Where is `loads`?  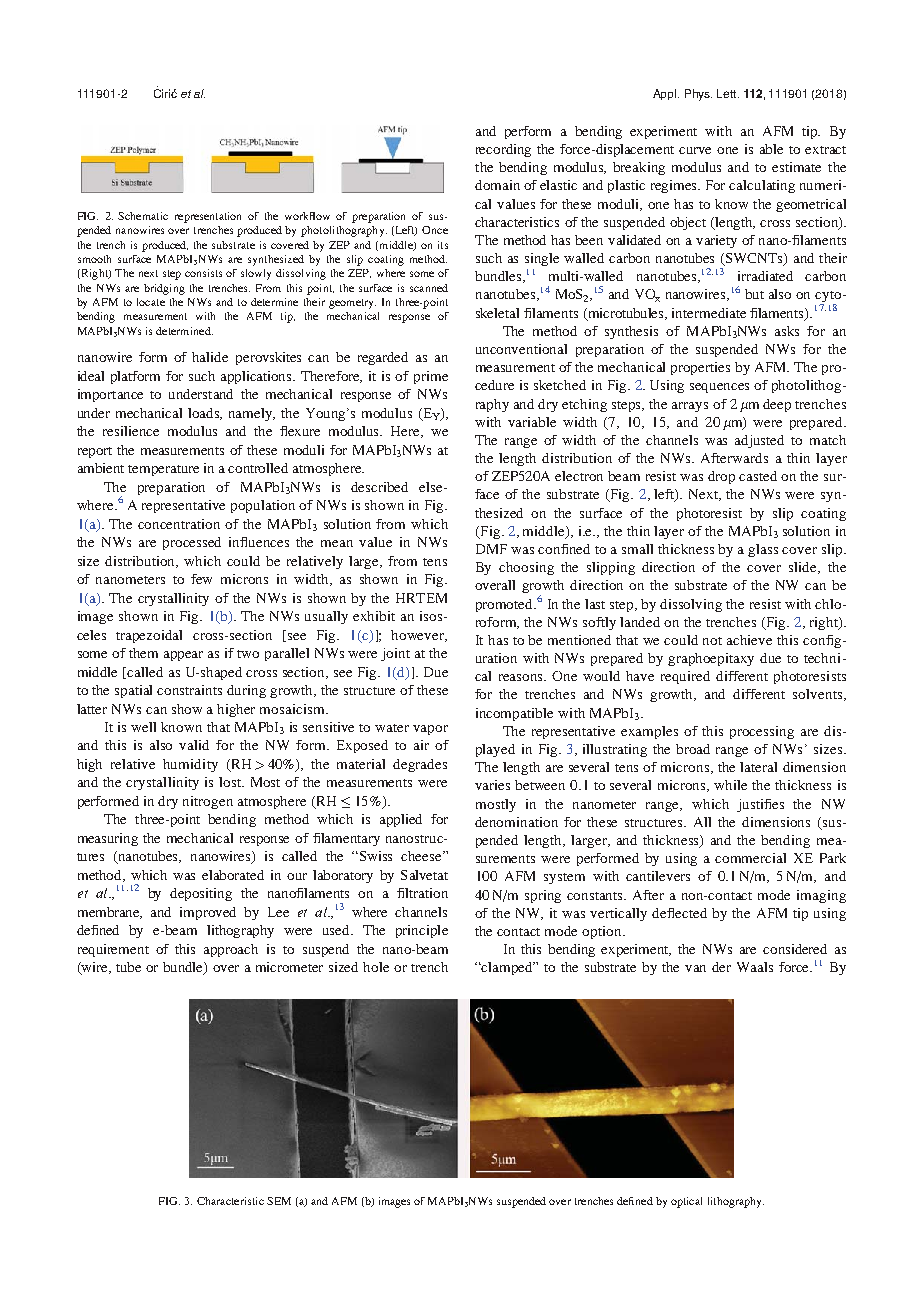 loads is located at coordinates (205, 414).
